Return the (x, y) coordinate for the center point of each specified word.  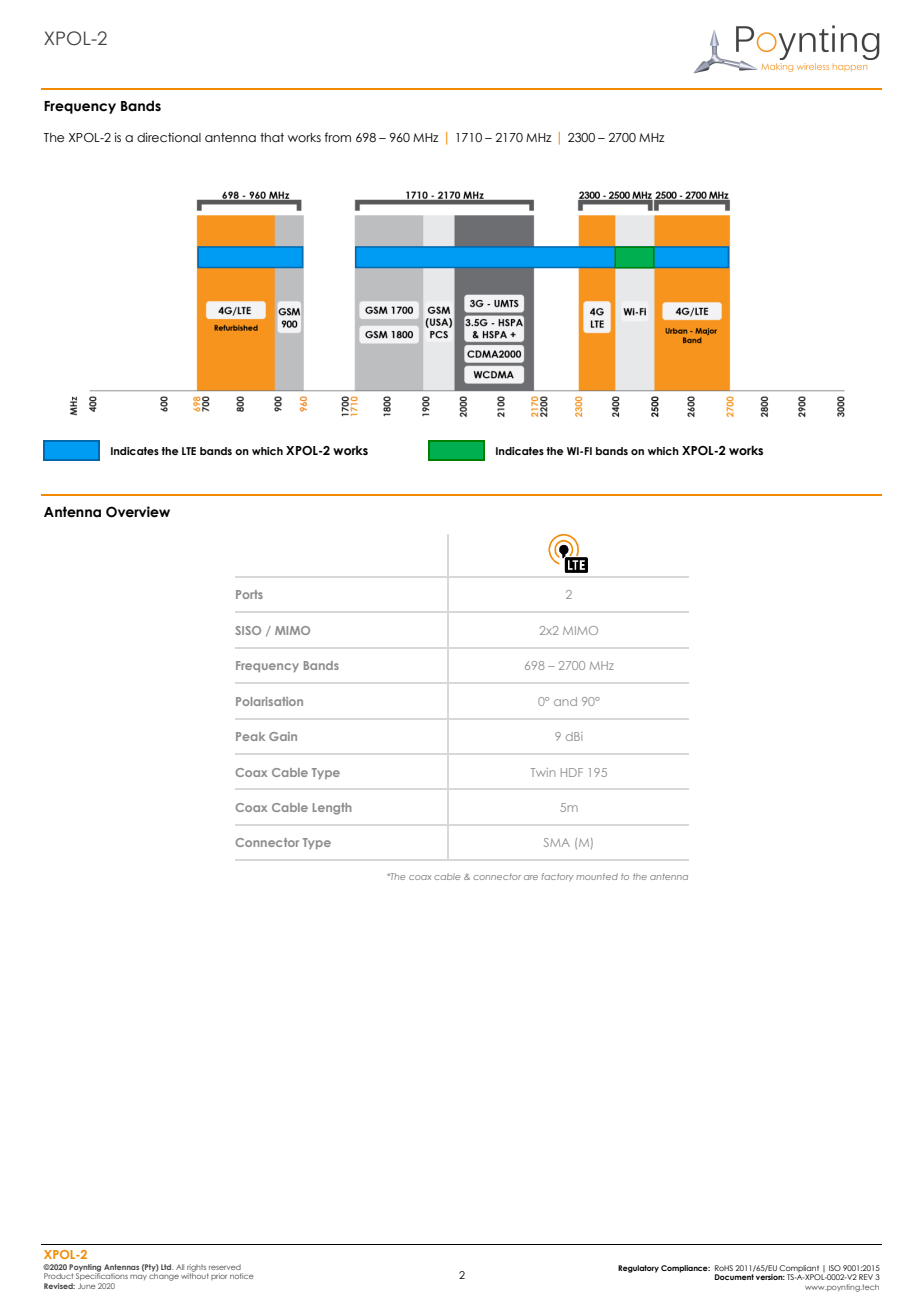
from (338, 137)
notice (242, 1276)
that (272, 137)
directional (169, 137)
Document (734, 1277)
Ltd (167, 1267)
